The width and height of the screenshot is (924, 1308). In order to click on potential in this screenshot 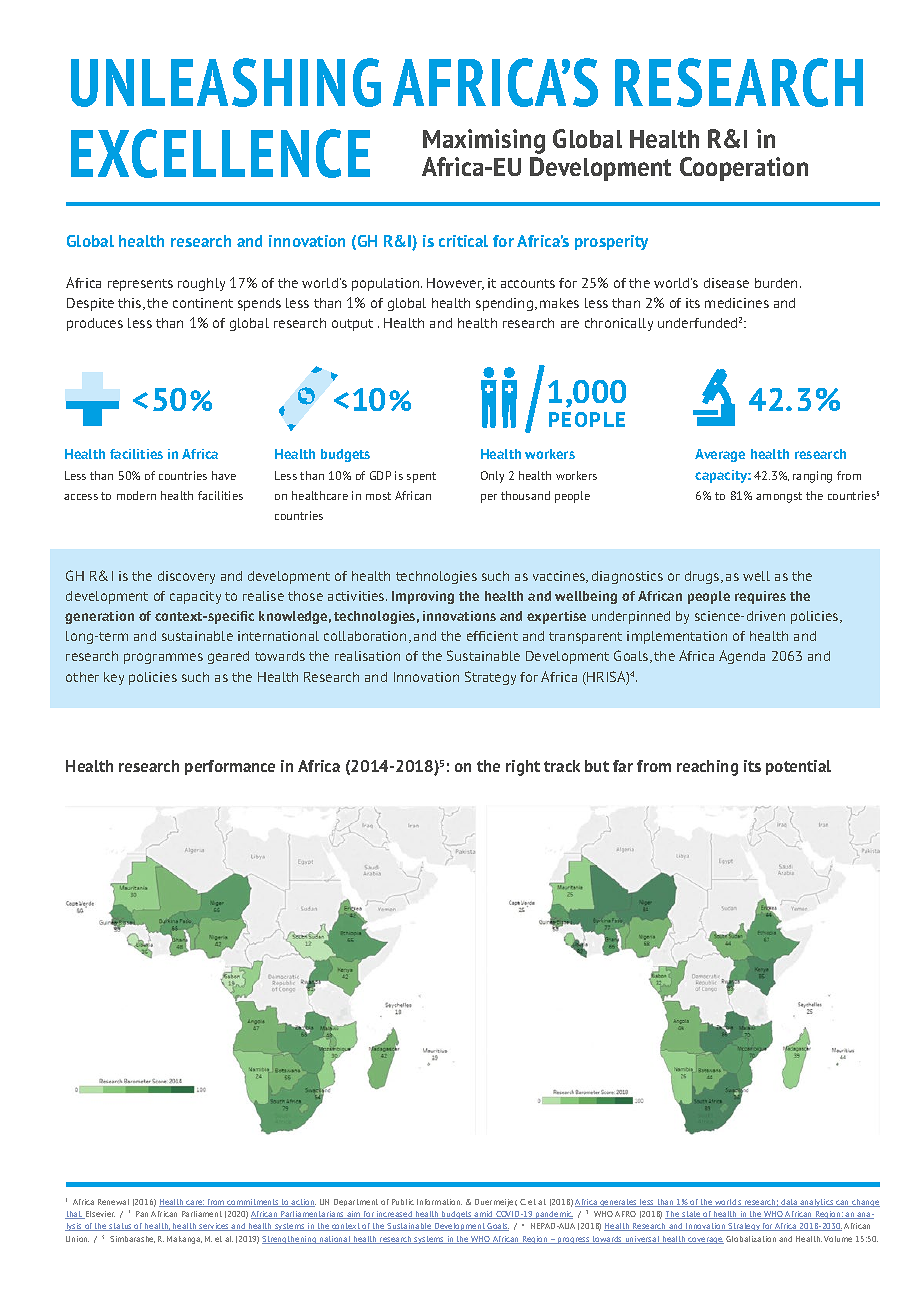, I will do `click(798, 767)`.
